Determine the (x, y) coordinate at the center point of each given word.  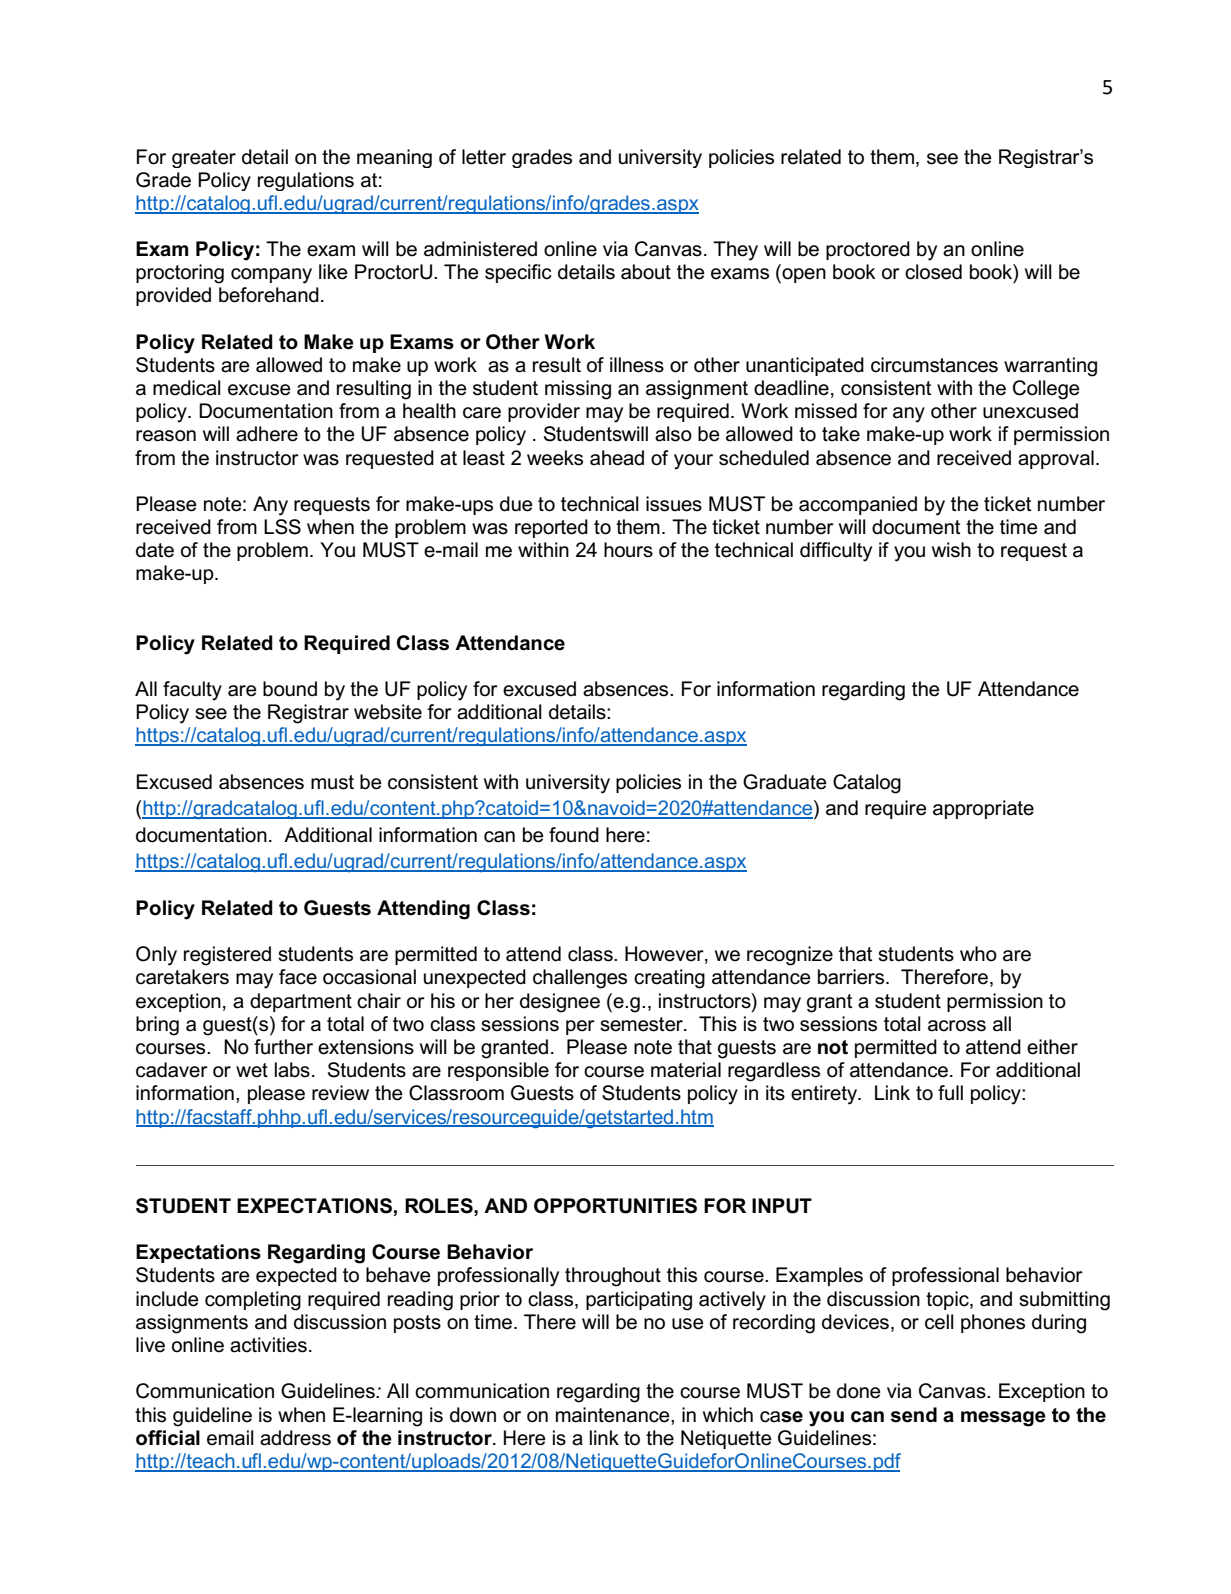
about (646, 272)
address (295, 1438)
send (914, 1415)
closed (933, 272)
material (686, 1070)
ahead (617, 458)
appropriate (983, 809)
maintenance (614, 1415)
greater (204, 159)
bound (290, 689)
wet (252, 1070)
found (574, 835)
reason (166, 436)
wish (951, 550)
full (950, 1093)
